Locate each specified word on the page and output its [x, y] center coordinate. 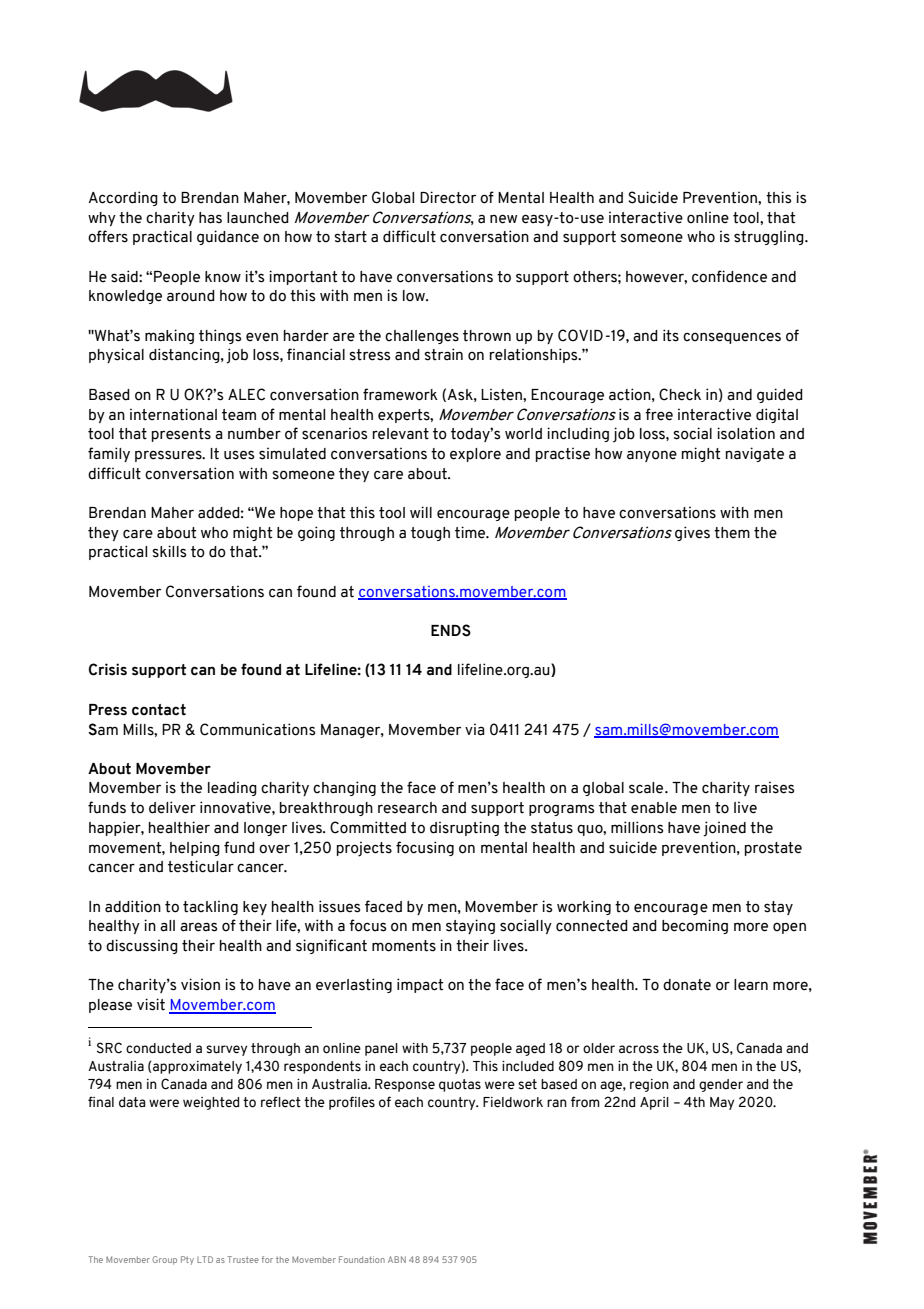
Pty [187, 1260]
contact [159, 710]
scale [647, 788]
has [210, 218]
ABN [397, 1259]
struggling [770, 237]
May [722, 1103]
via [475, 729]
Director [448, 197]
